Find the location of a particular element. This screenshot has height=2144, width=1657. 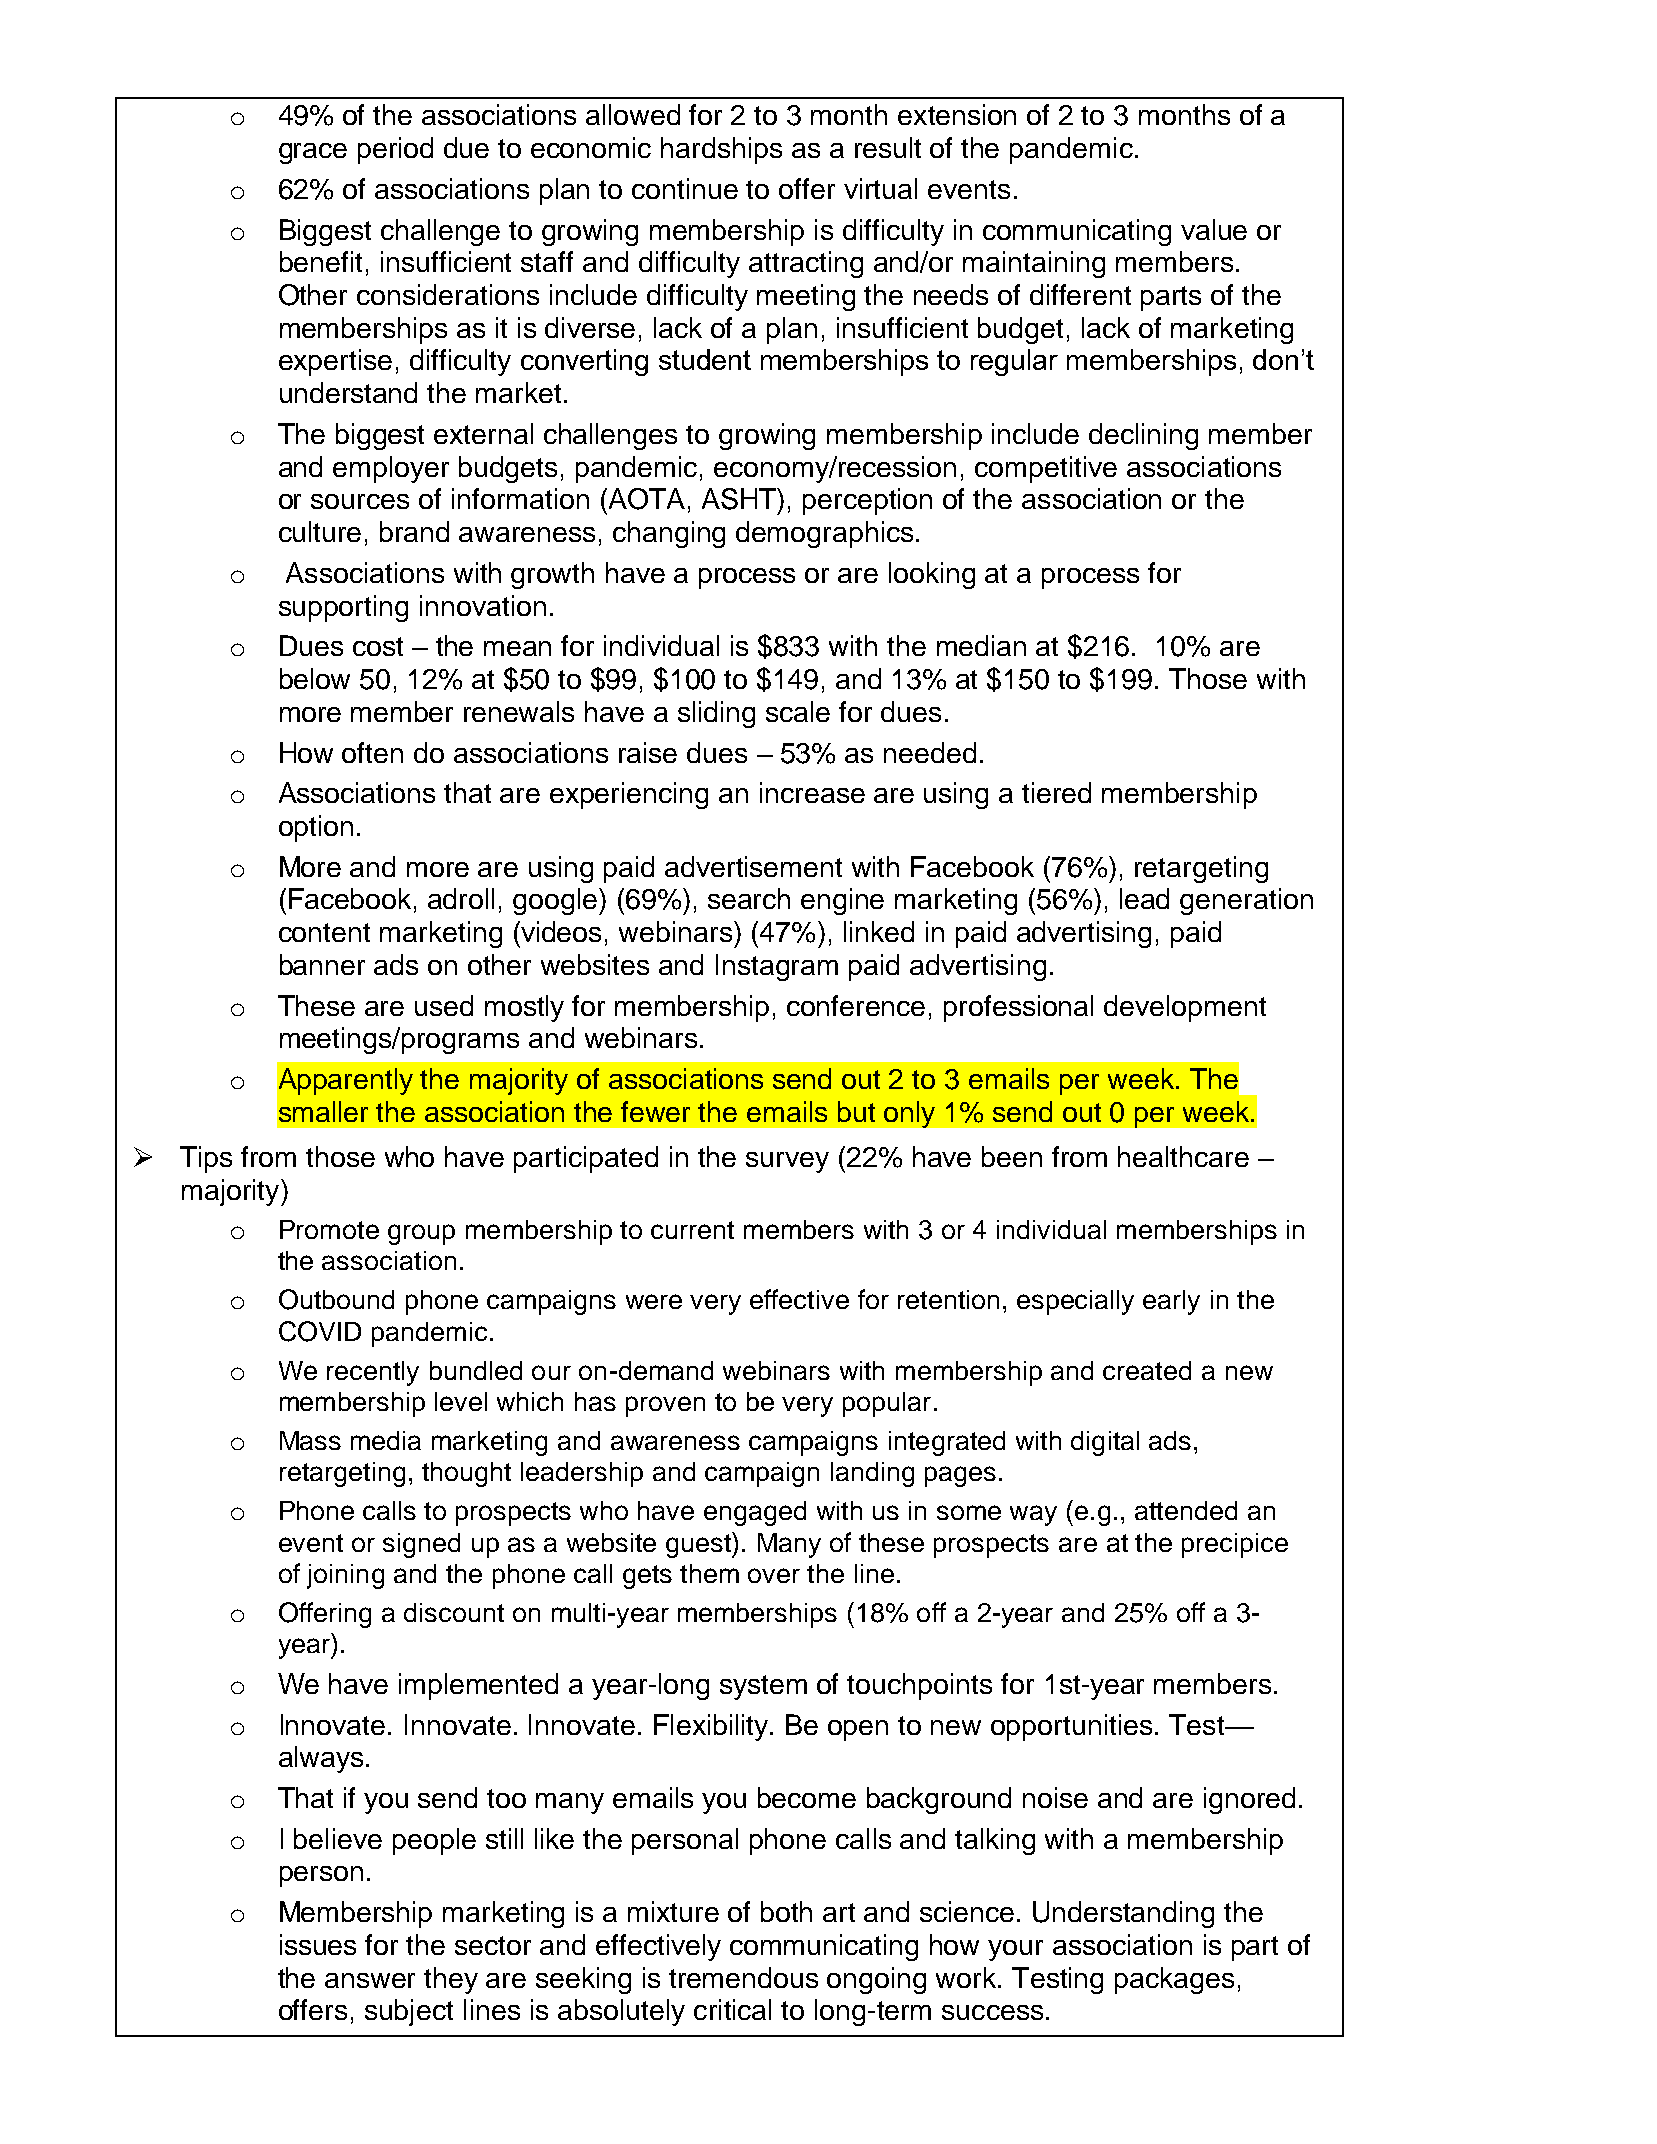

supporting is located at coordinates (343, 608).
